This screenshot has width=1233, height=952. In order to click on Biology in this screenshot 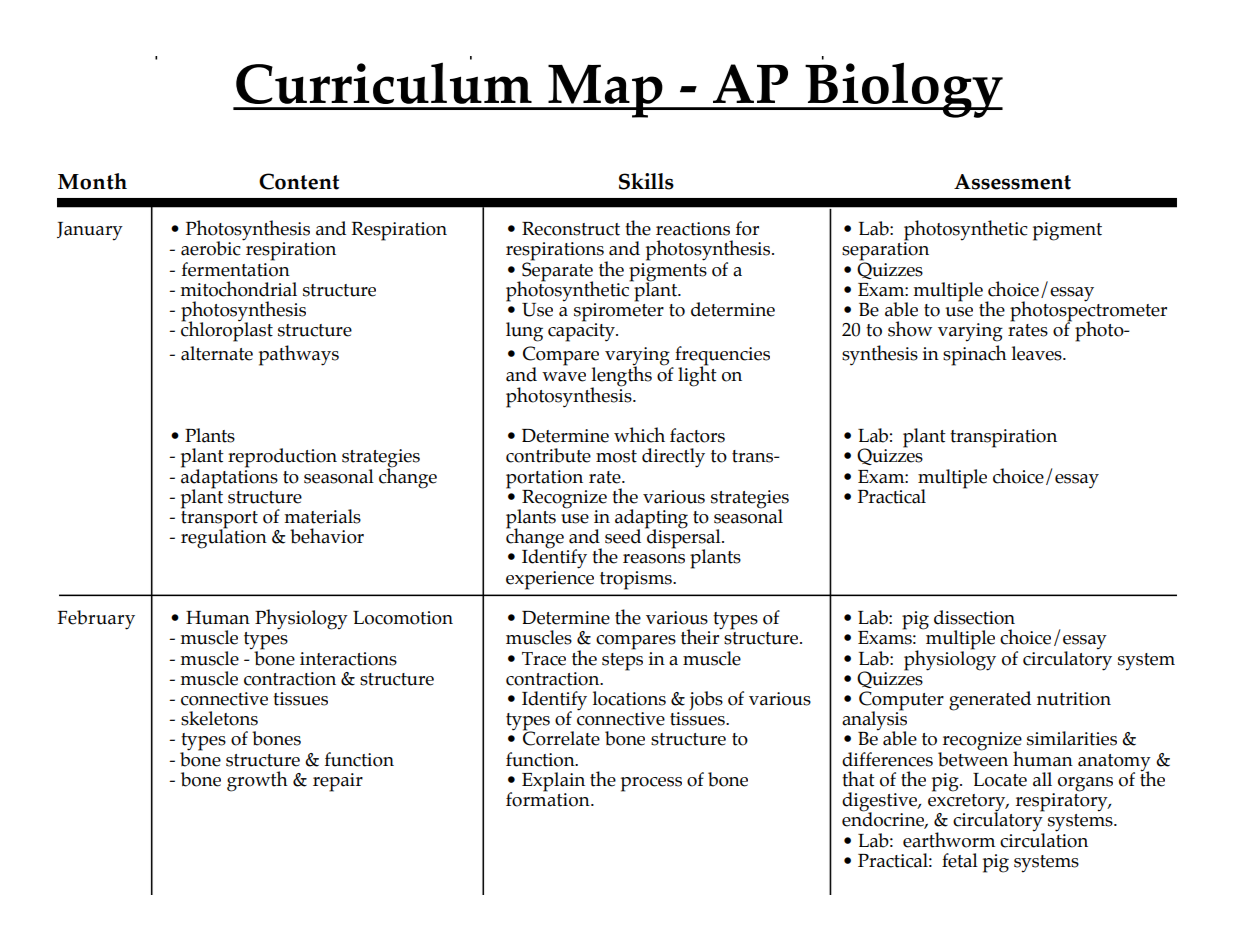, I will do `click(903, 90)`.
